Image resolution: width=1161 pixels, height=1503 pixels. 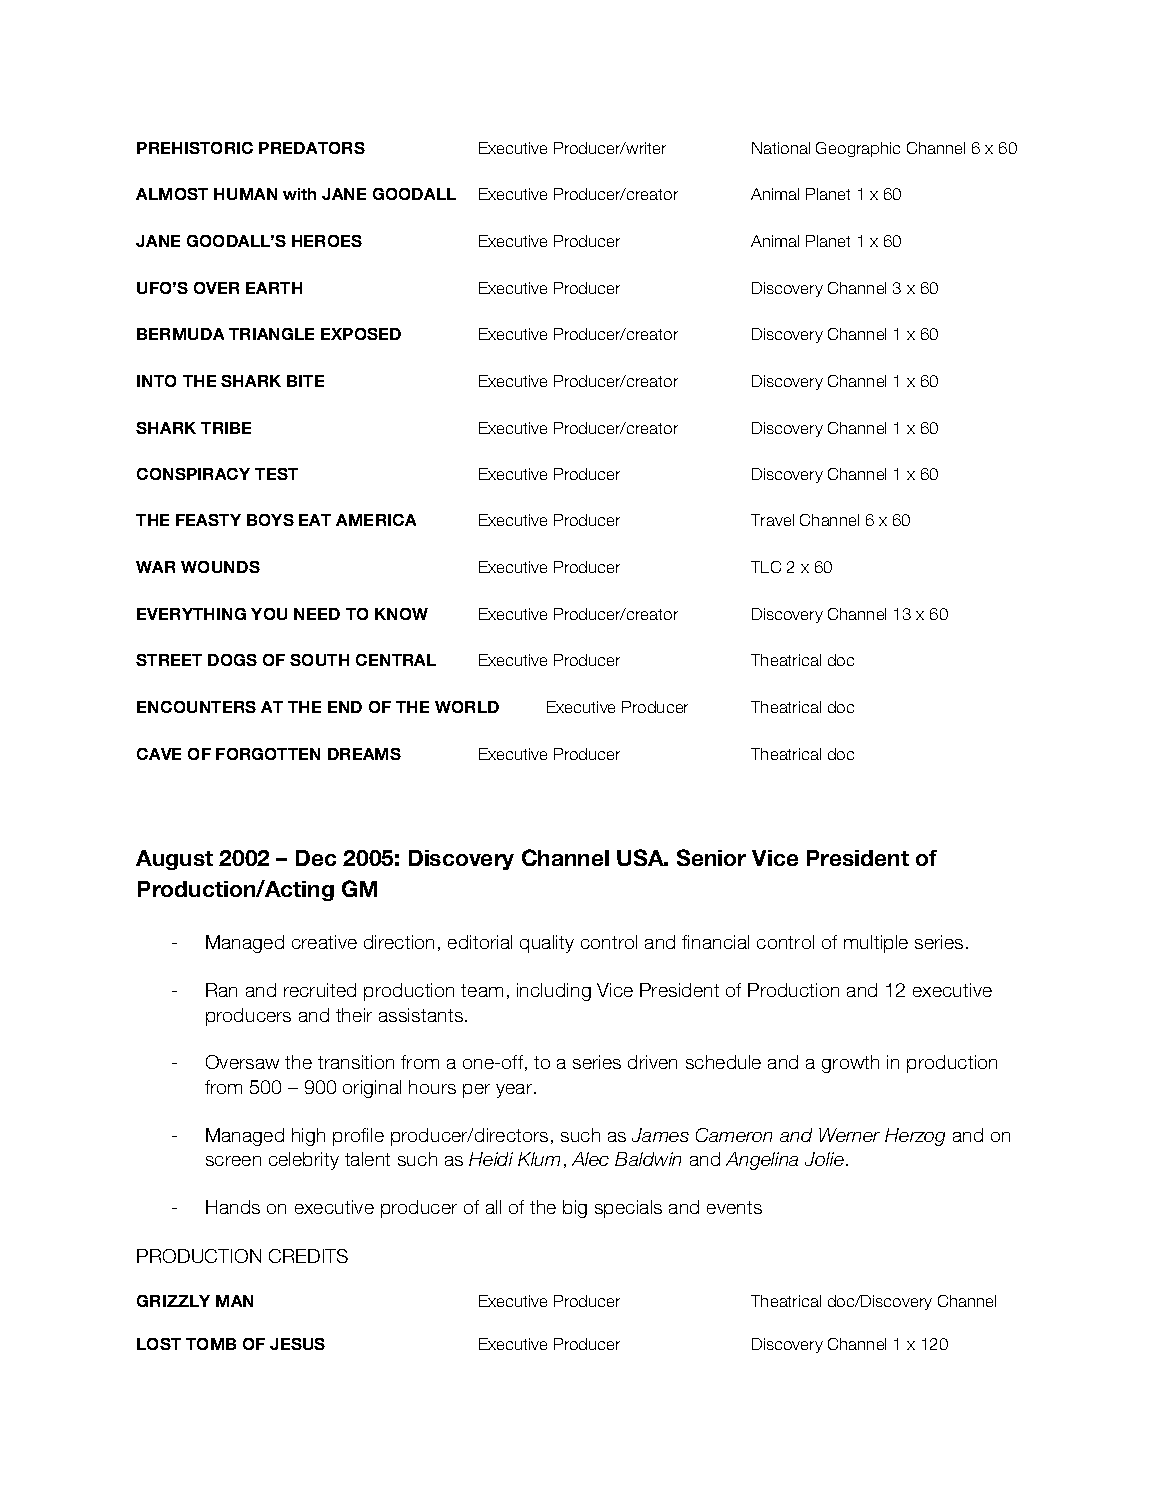 I want to click on HEROES, so click(x=327, y=241).
